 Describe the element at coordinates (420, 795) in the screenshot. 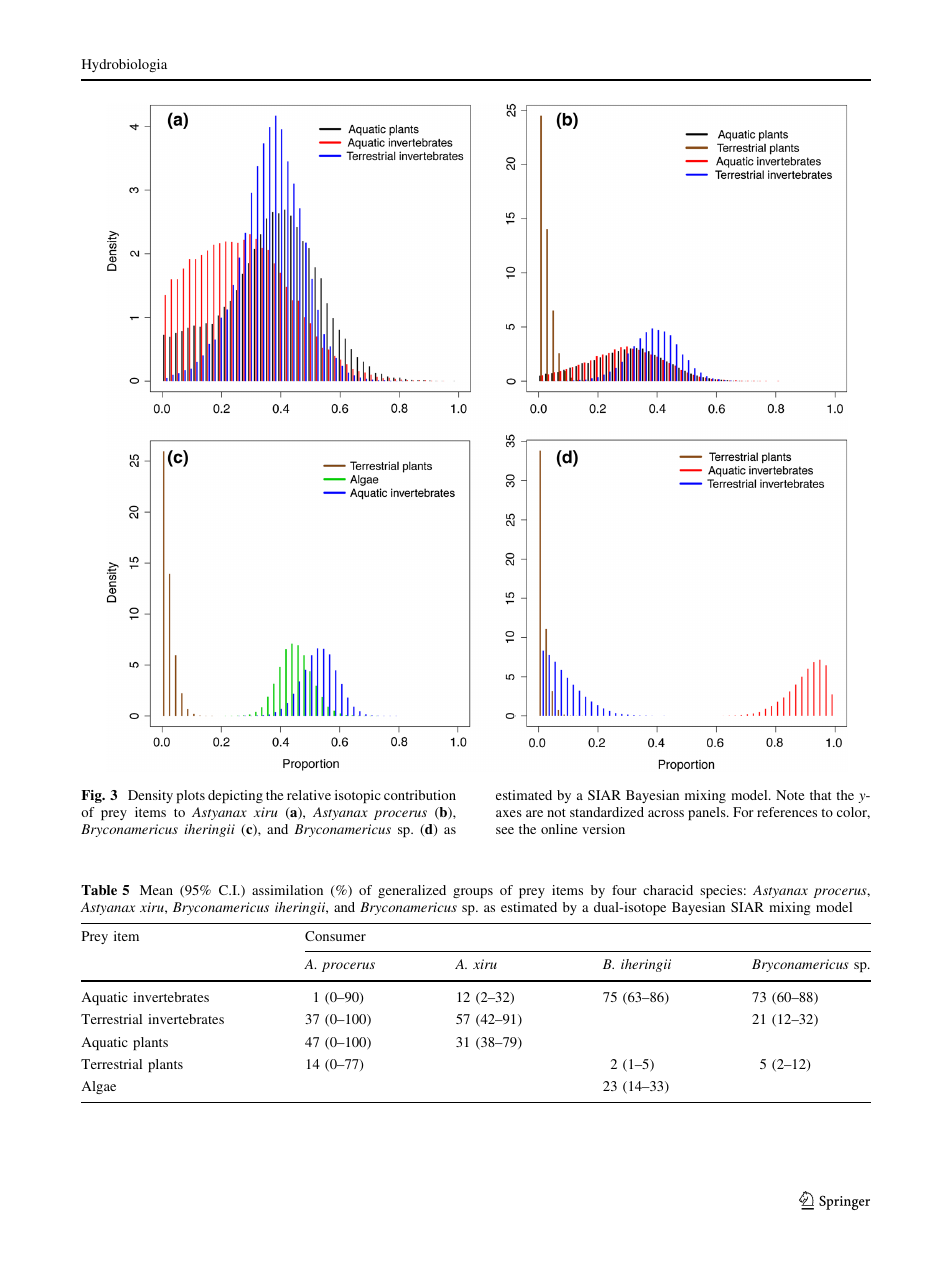

I see `contribution` at that location.
